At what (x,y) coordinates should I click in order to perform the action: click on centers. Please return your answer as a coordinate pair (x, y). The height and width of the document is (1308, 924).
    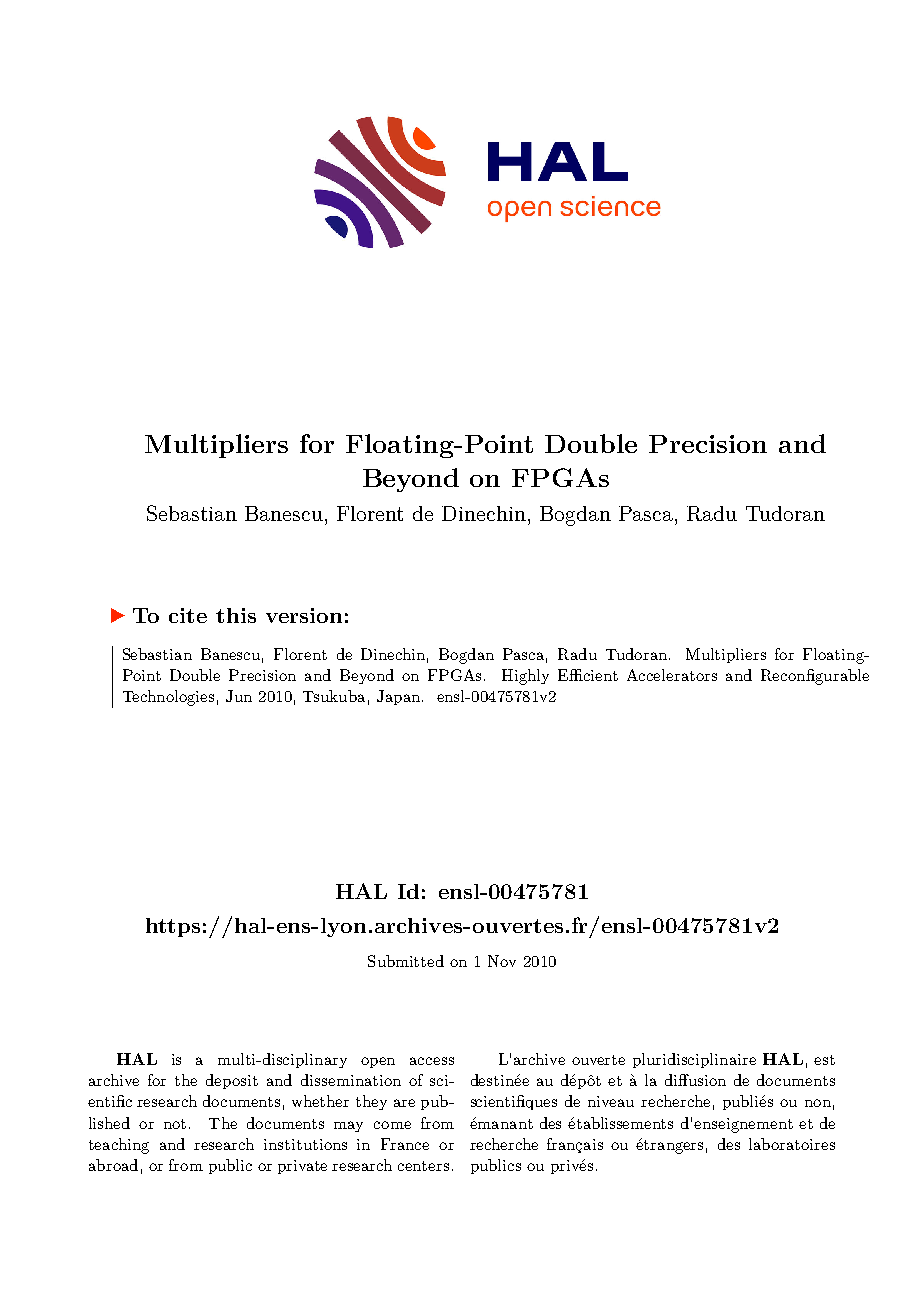
    Looking at the image, I should click on (423, 1166).
